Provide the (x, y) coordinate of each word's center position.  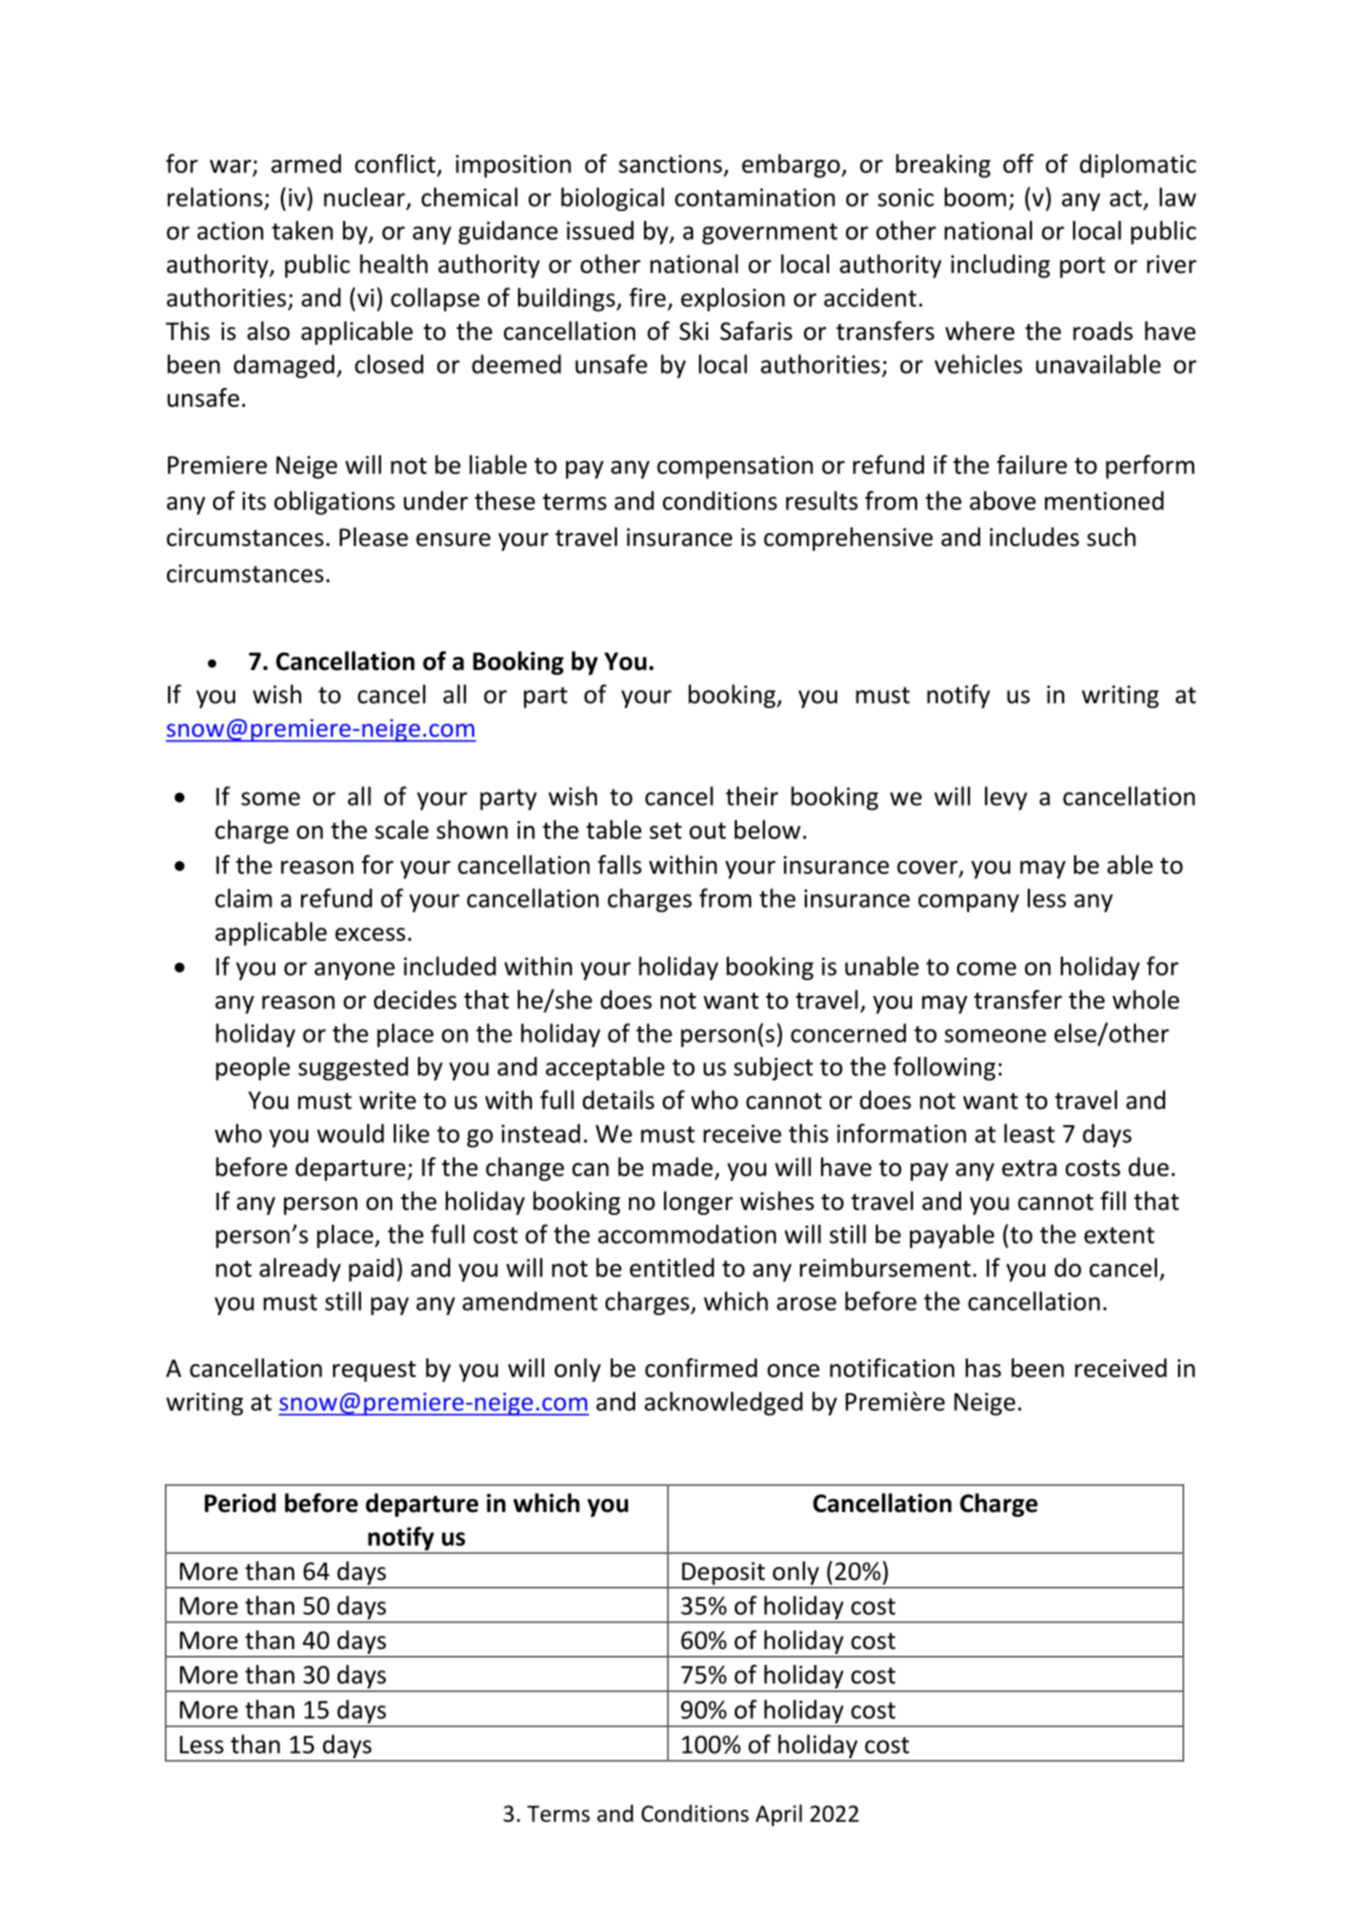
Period (240, 1503)
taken (302, 230)
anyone (354, 971)
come (986, 969)
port (1082, 267)
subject (773, 1069)
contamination (755, 197)
